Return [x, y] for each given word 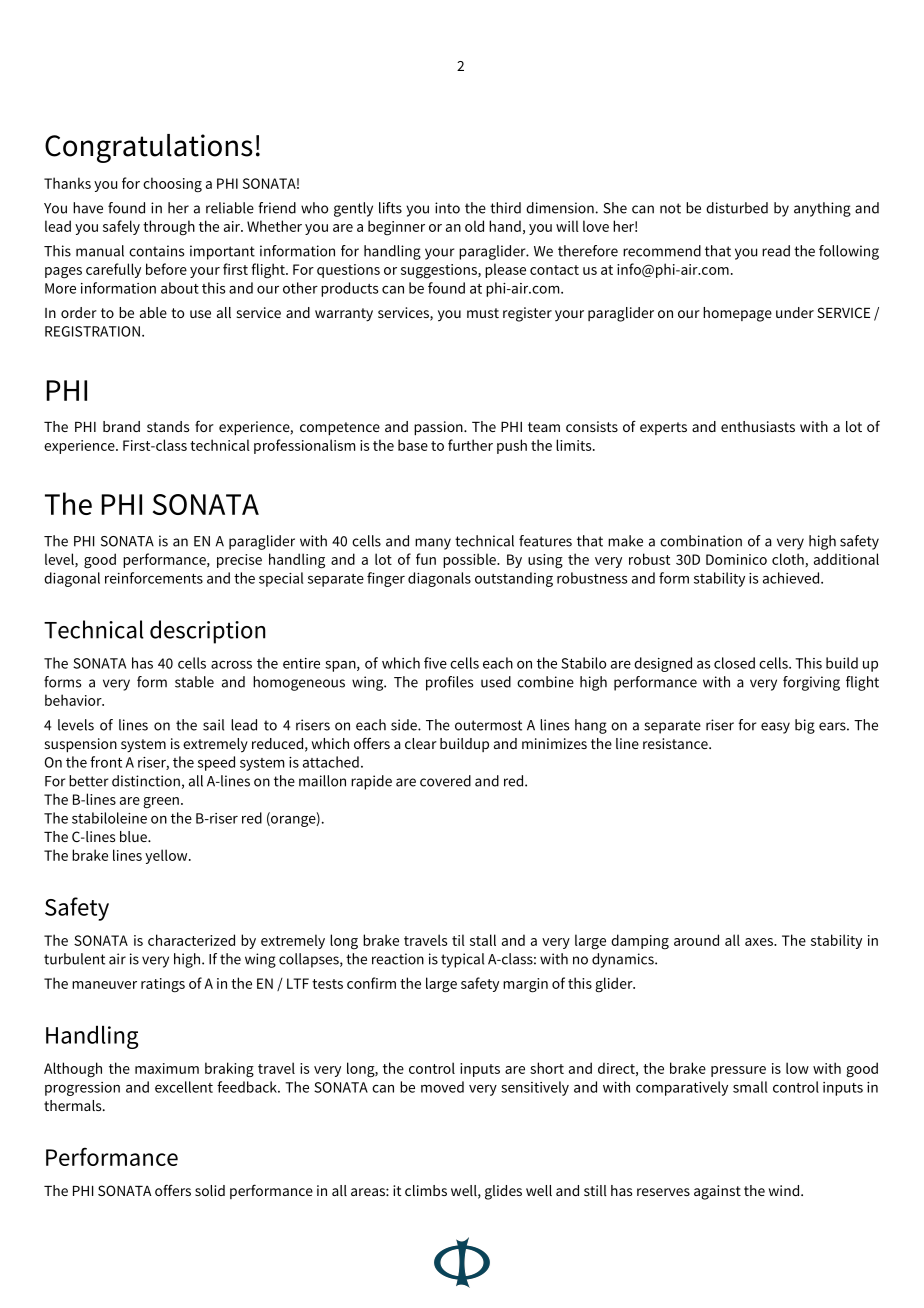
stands [168, 426]
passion [439, 428]
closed [734, 663]
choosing [172, 185]
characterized [191, 940]
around [696, 940]
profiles [449, 683]
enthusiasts [758, 426]
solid [210, 1190]
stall [483, 940]
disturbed [737, 208]
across [231, 664]
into [447, 208]
